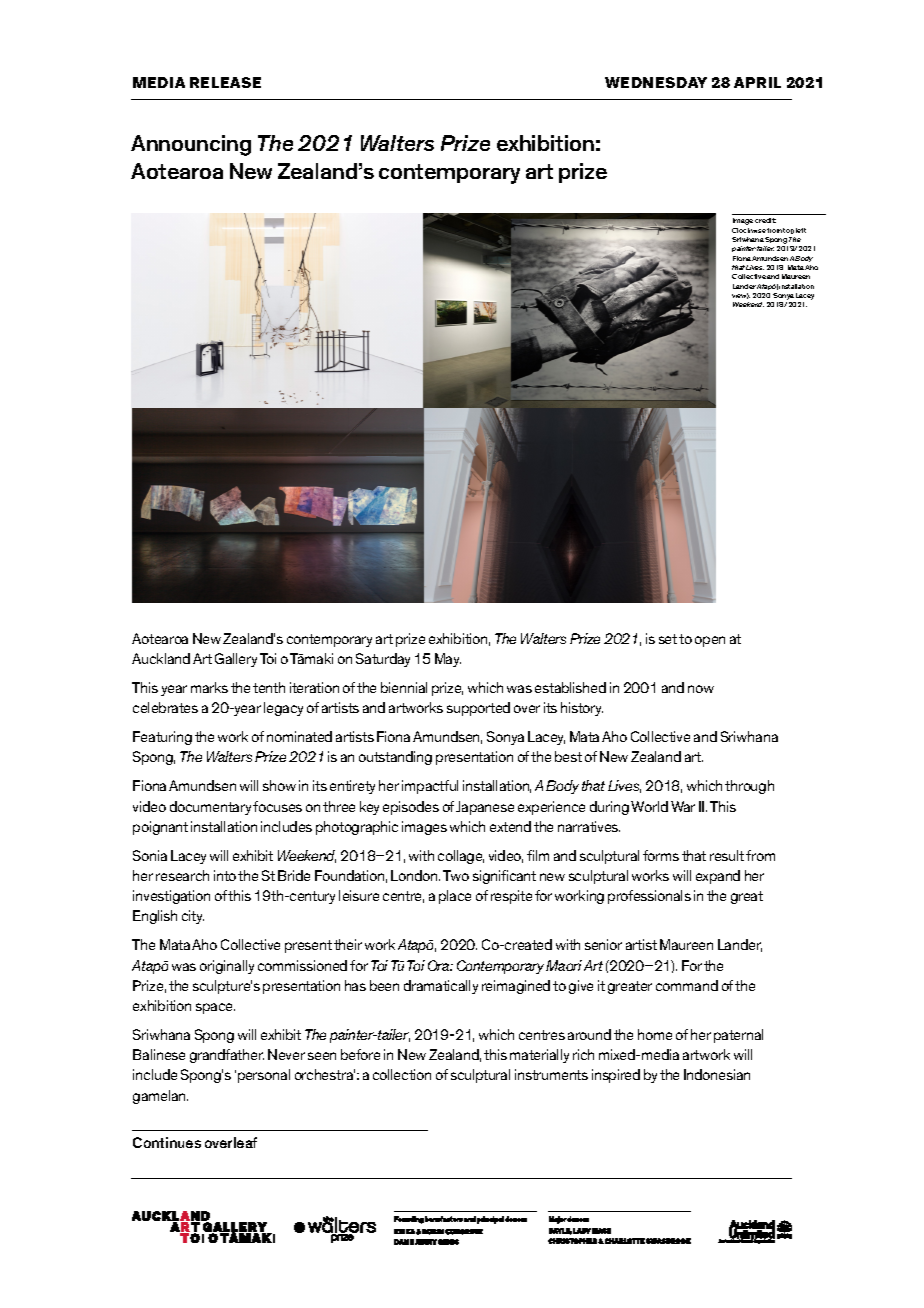 This document has width=924, height=1308. What do you see at coordinates (757, 82) in the document?
I see `APRIL` at bounding box center [757, 82].
